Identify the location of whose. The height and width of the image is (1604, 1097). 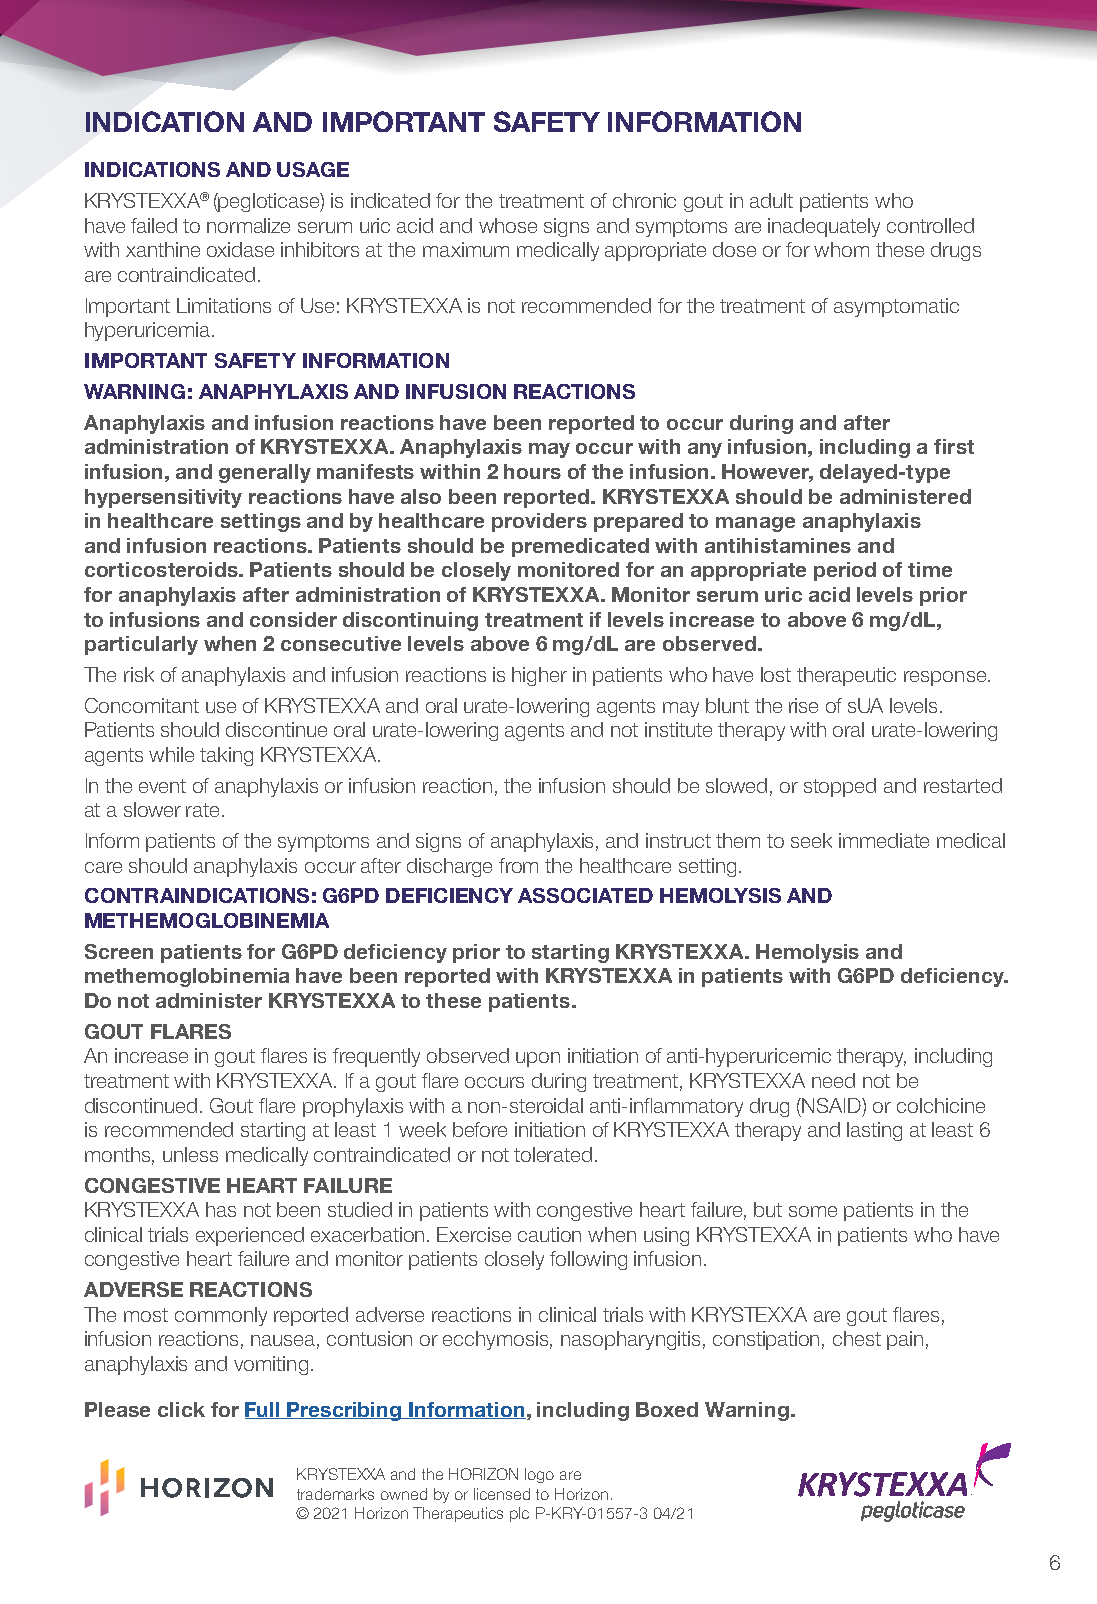
(508, 225).
